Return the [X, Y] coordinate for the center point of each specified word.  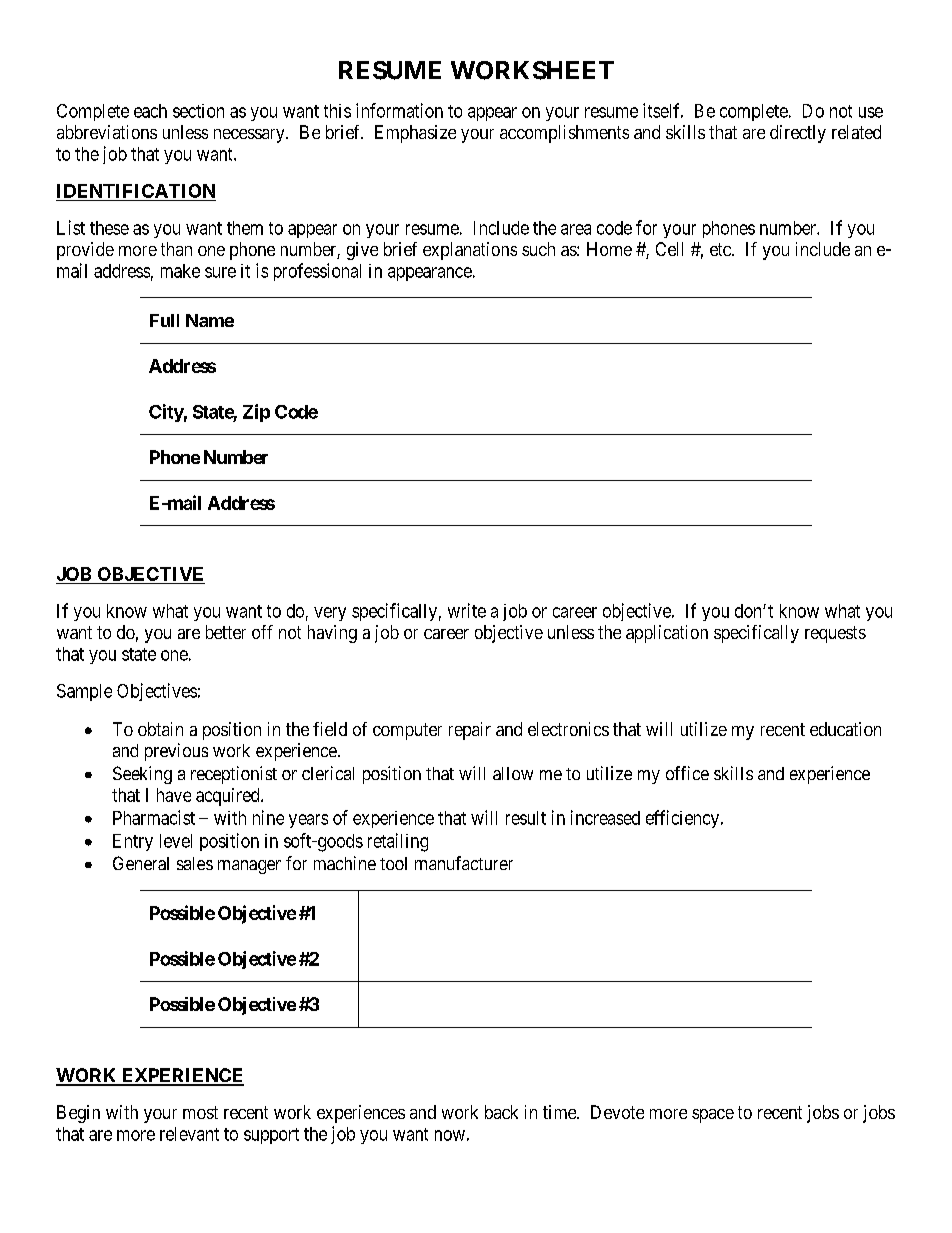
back [501, 1112]
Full [164, 320]
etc [721, 249]
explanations [470, 251]
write [467, 610]
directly [798, 134]
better [226, 632]
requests [835, 634]
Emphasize [415, 134]
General [141, 863]
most [200, 1112]
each [150, 111]
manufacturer [464, 863]
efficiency [684, 819]
